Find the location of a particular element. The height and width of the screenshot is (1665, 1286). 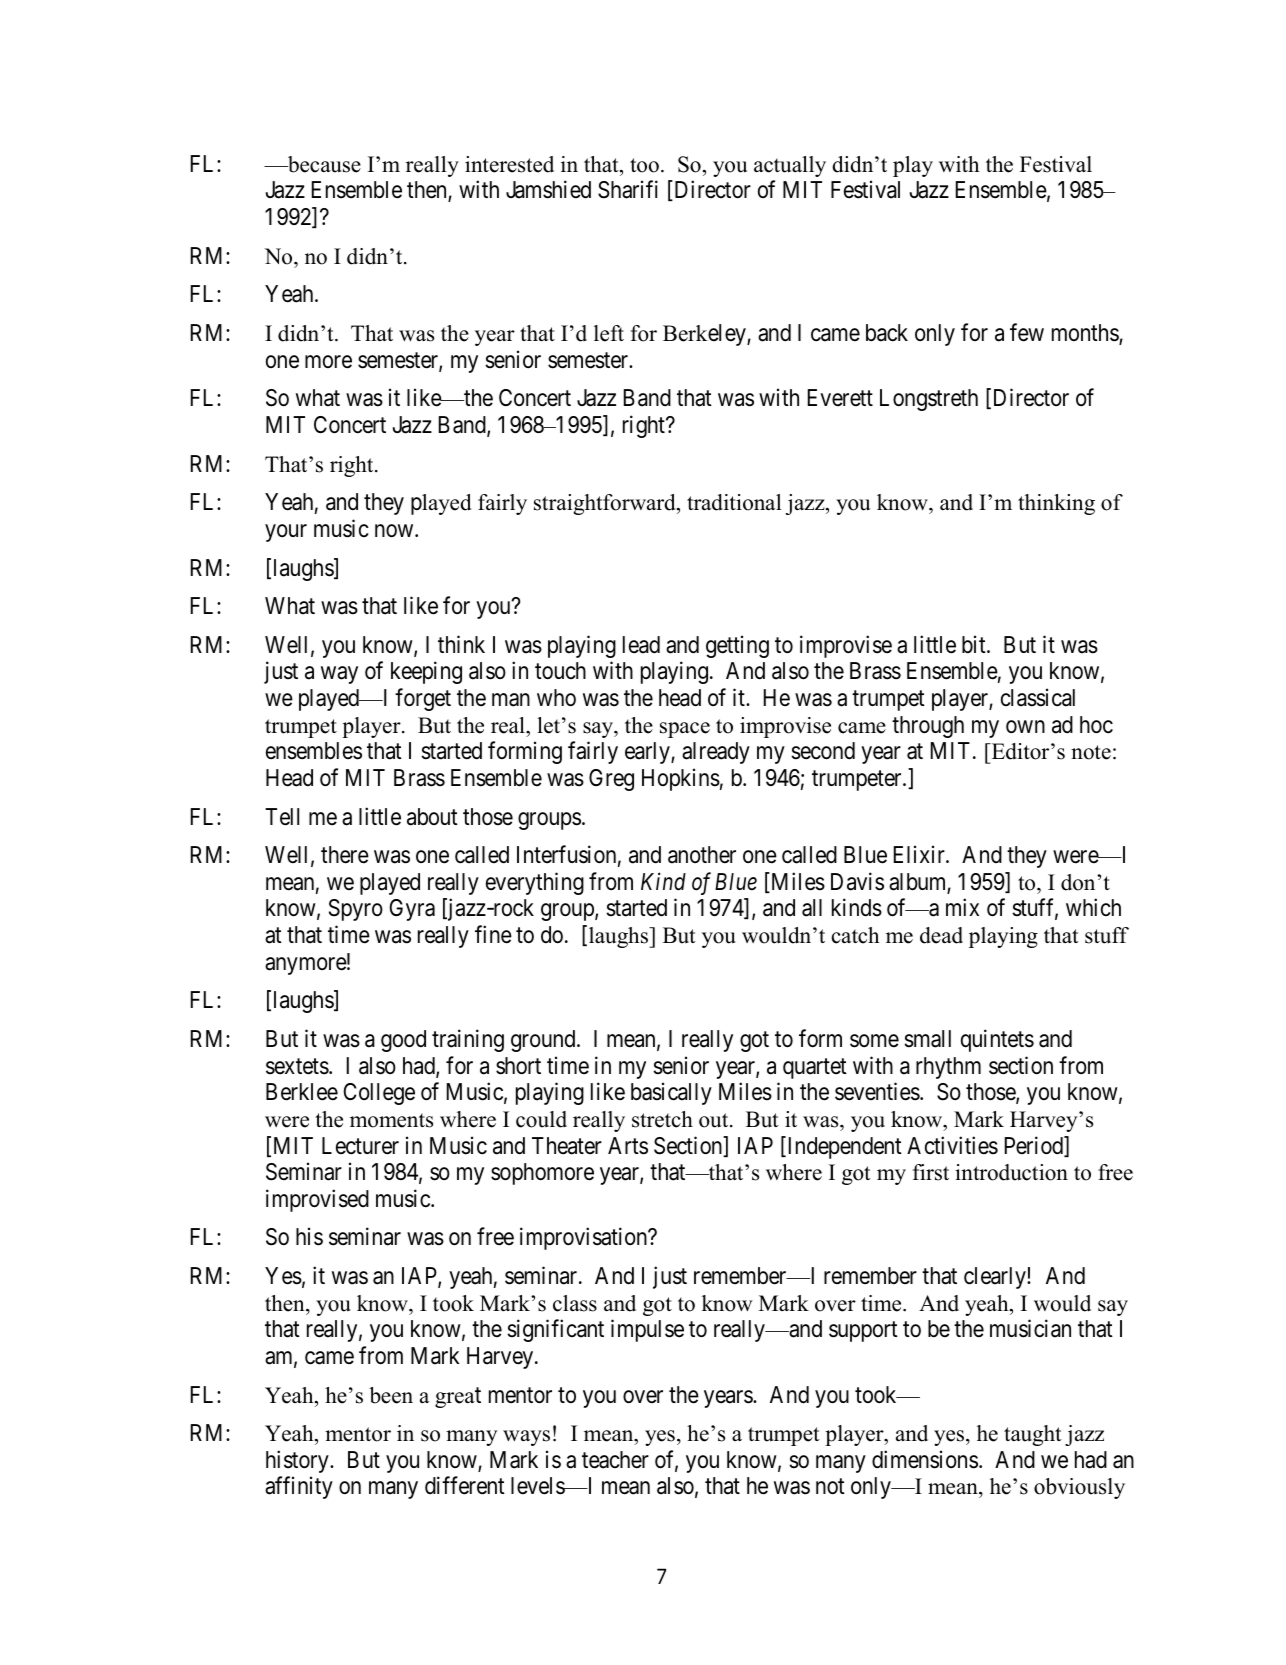

taught is located at coordinates (1033, 1435).
